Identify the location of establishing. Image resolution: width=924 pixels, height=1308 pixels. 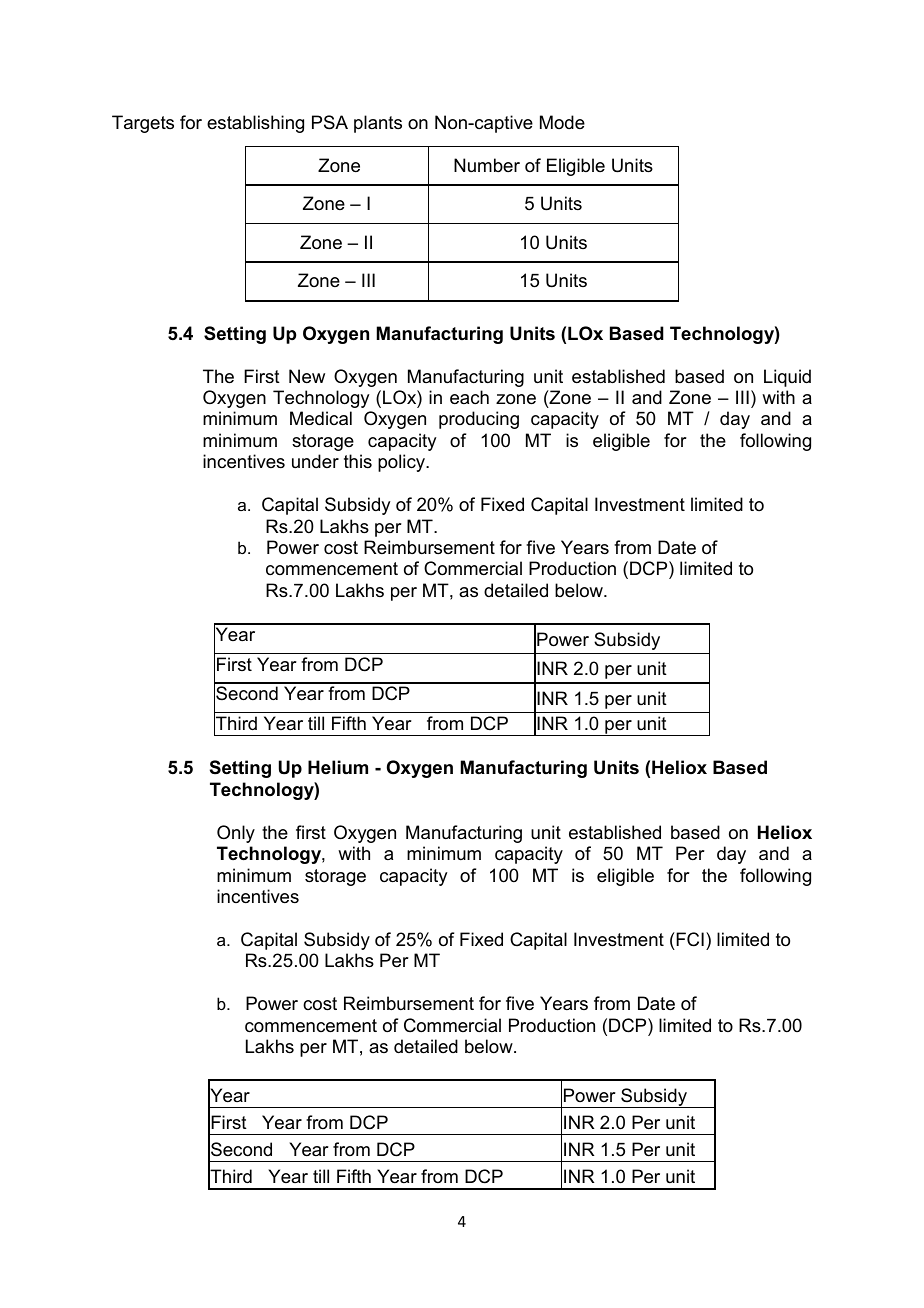
(255, 124).
